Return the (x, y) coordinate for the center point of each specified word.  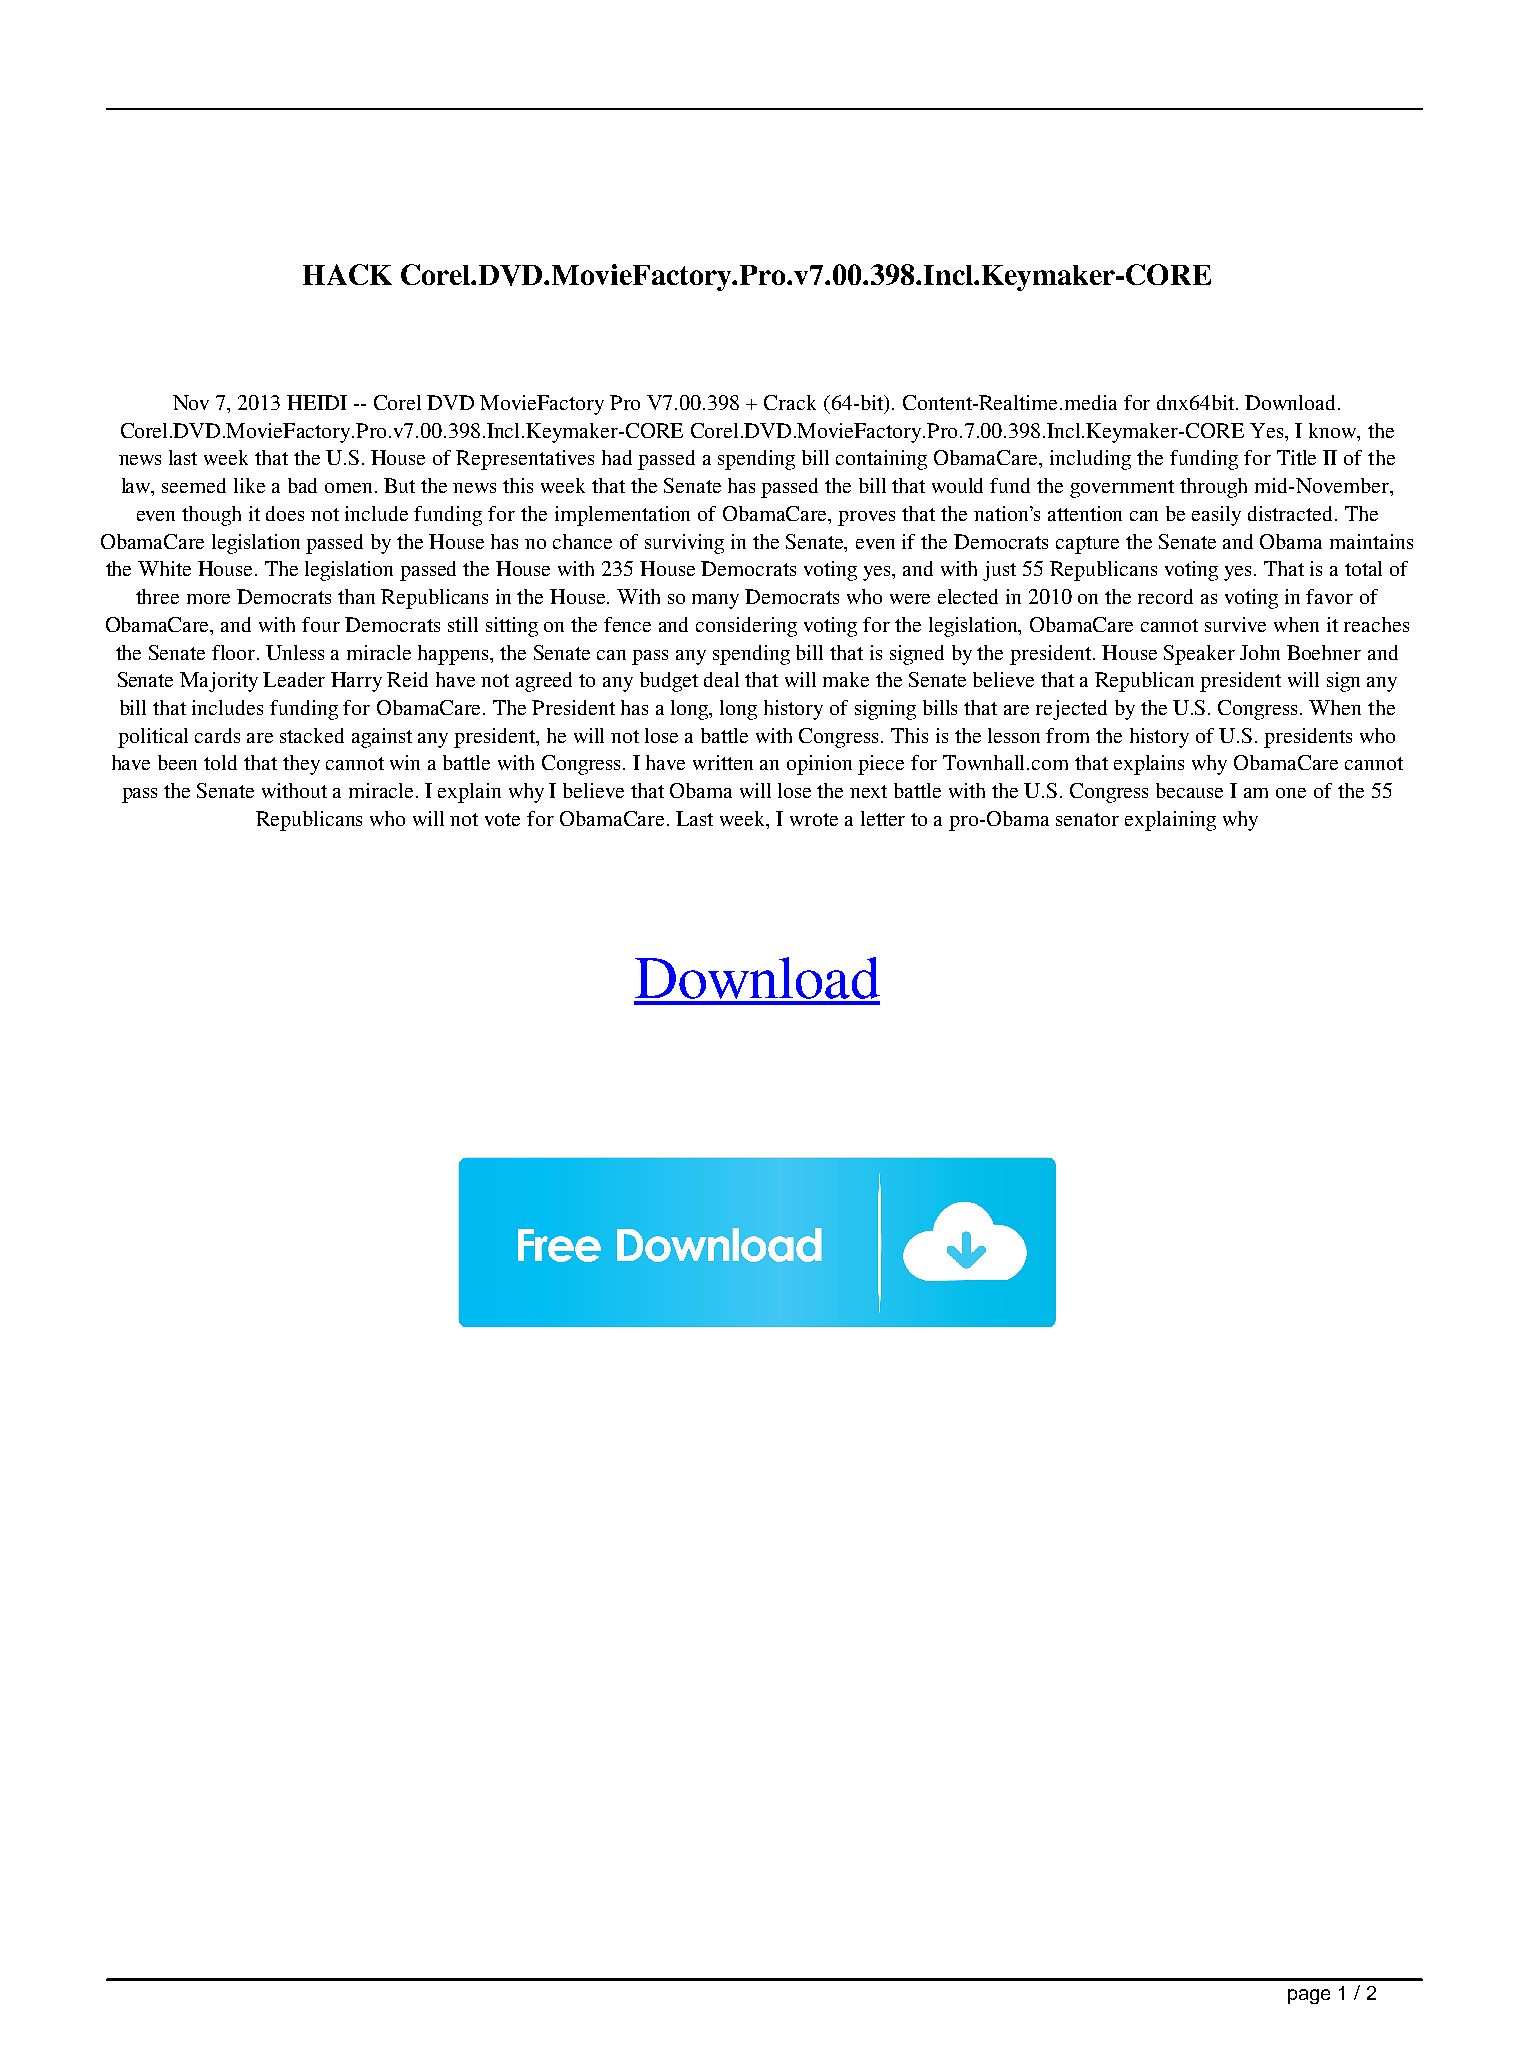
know (1334, 430)
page (1309, 1996)
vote (502, 819)
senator (1087, 819)
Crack (790, 402)
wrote (814, 819)
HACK (347, 274)
